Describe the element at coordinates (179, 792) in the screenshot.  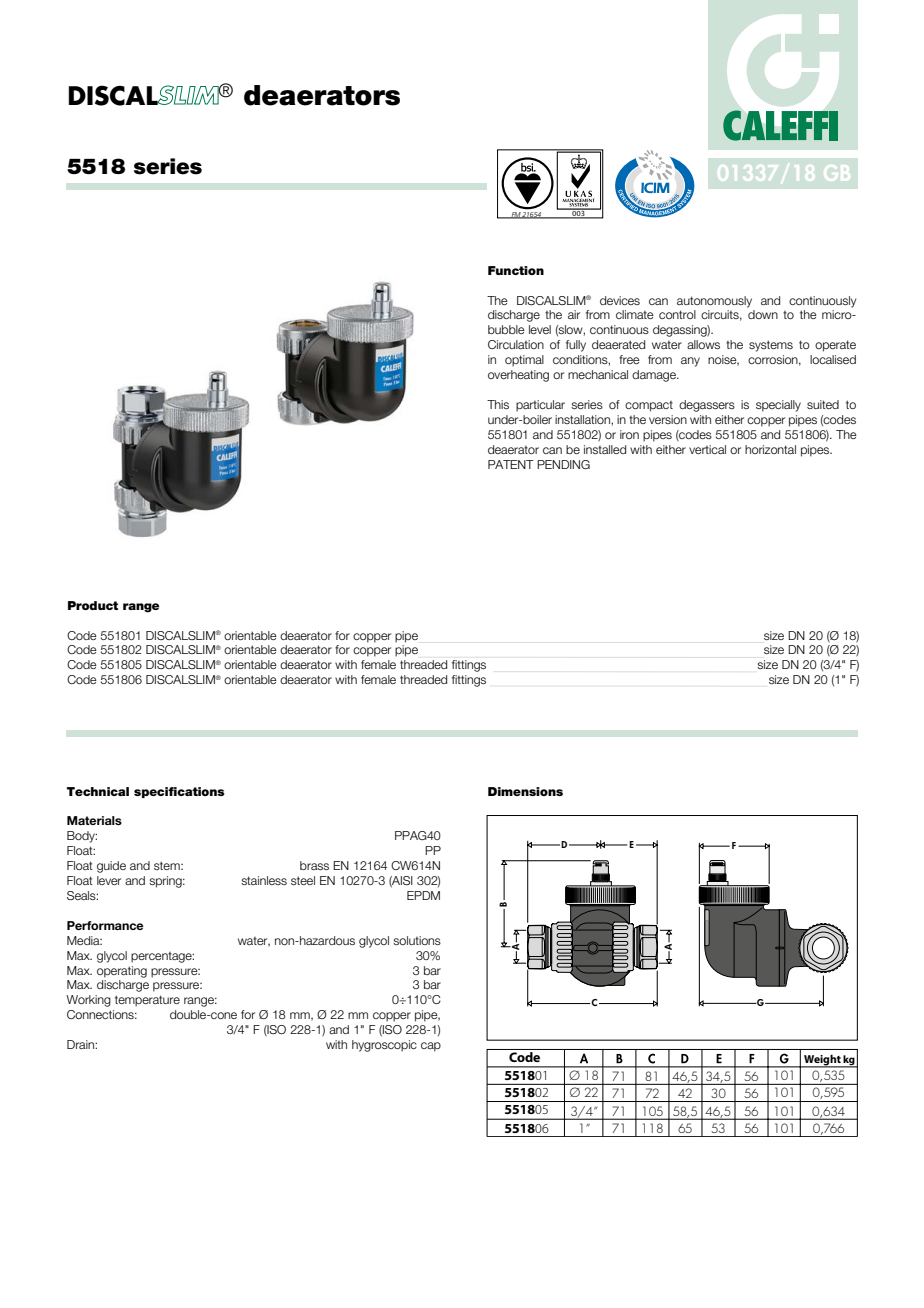
I see `specifications` at that location.
